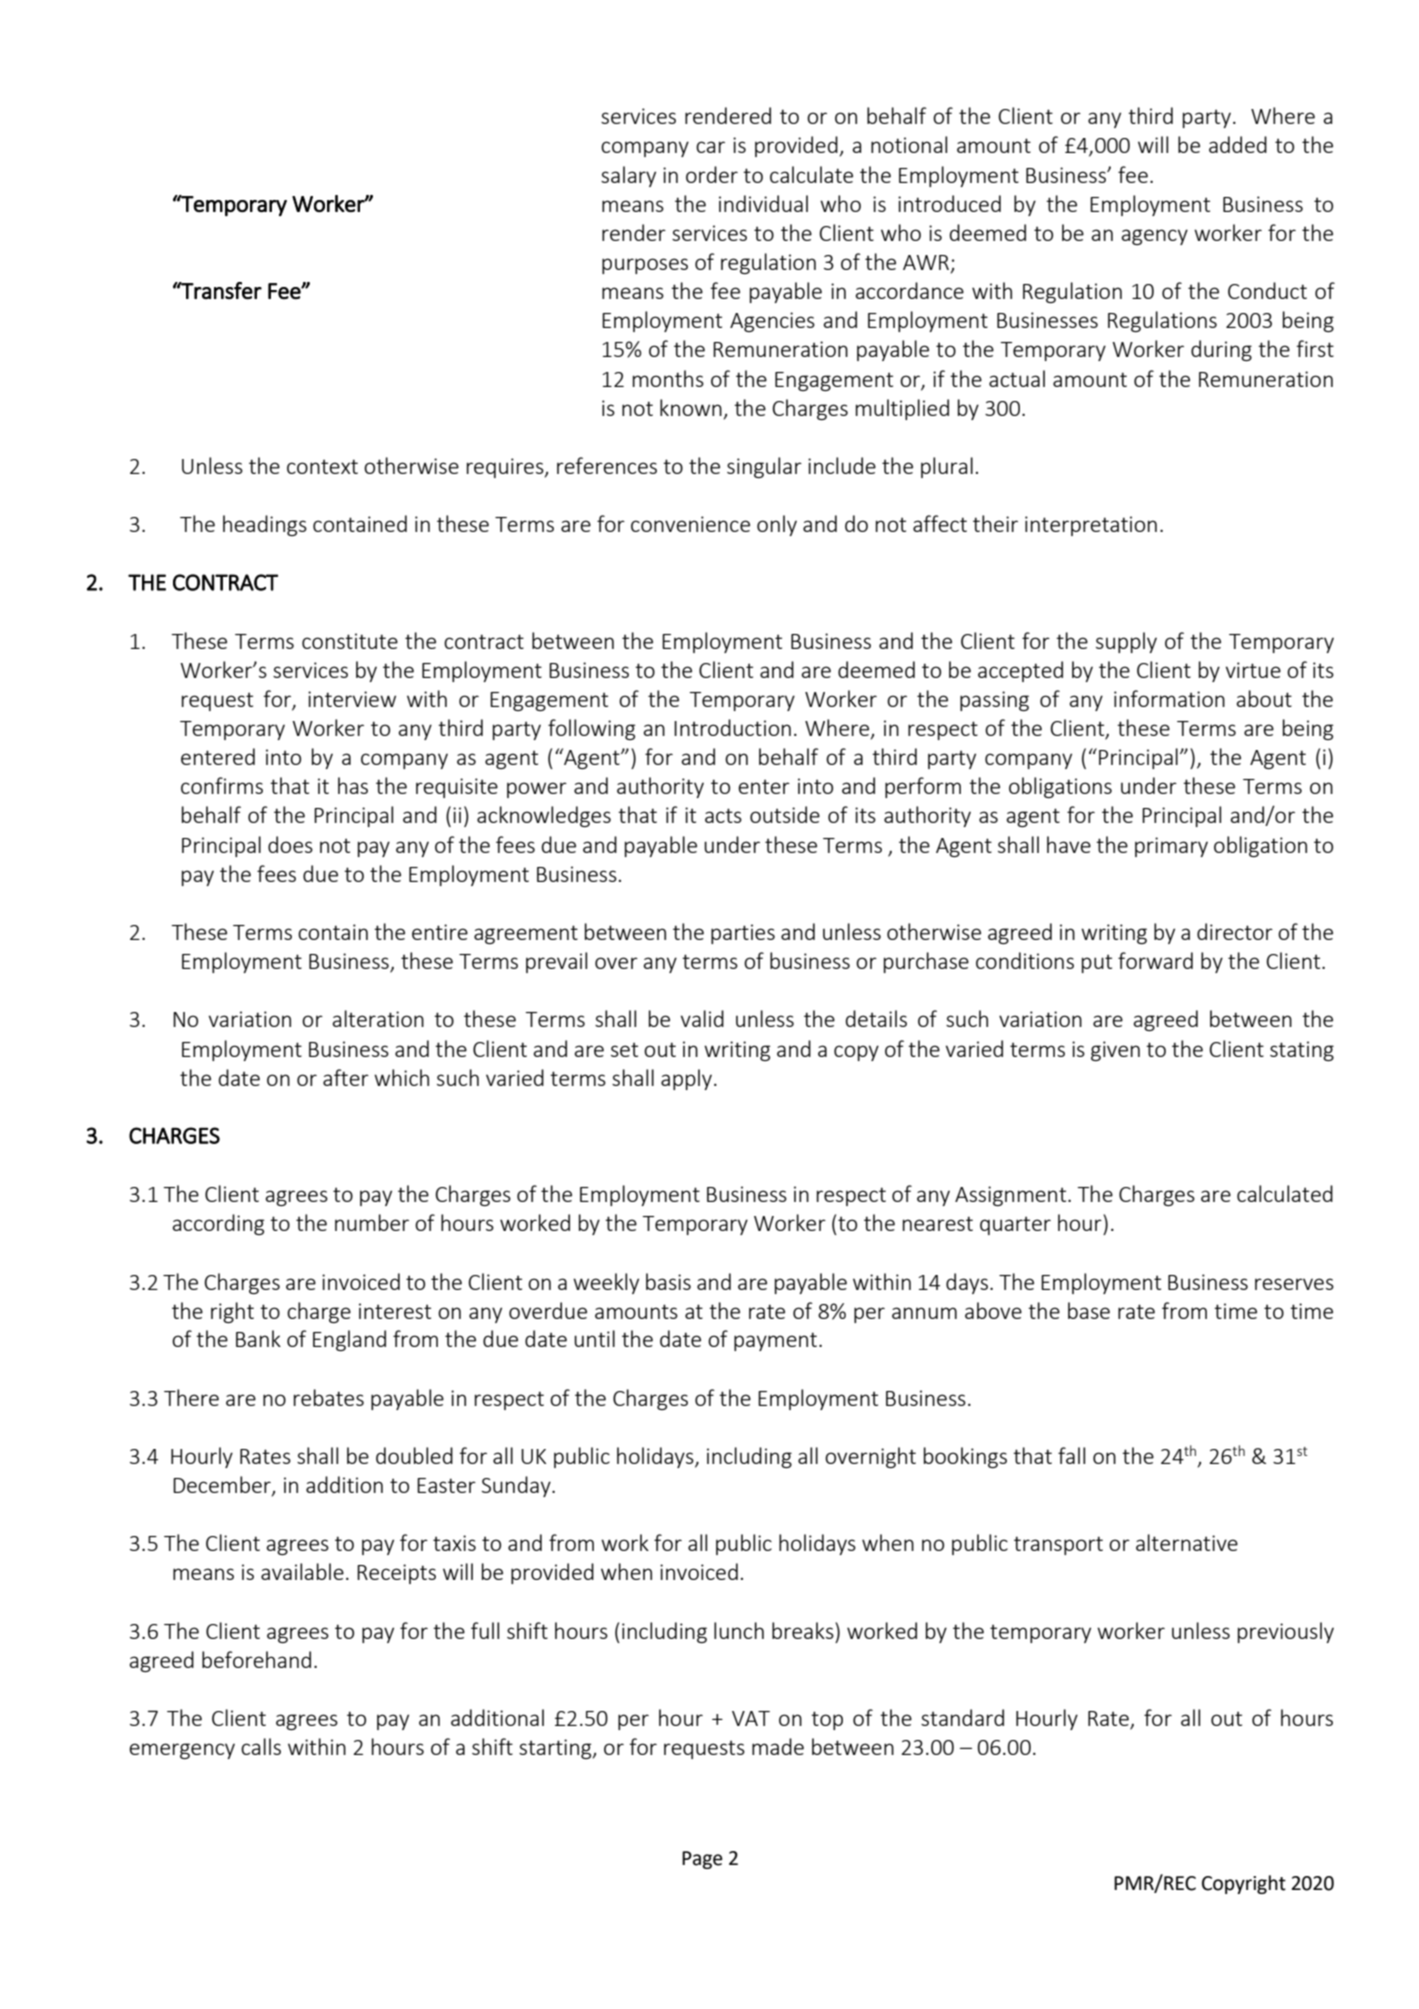 This screenshot has height=2009, width=1419. What do you see at coordinates (763, 203) in the screenshot?
I see `individual` at bounding box center [763, 203].
